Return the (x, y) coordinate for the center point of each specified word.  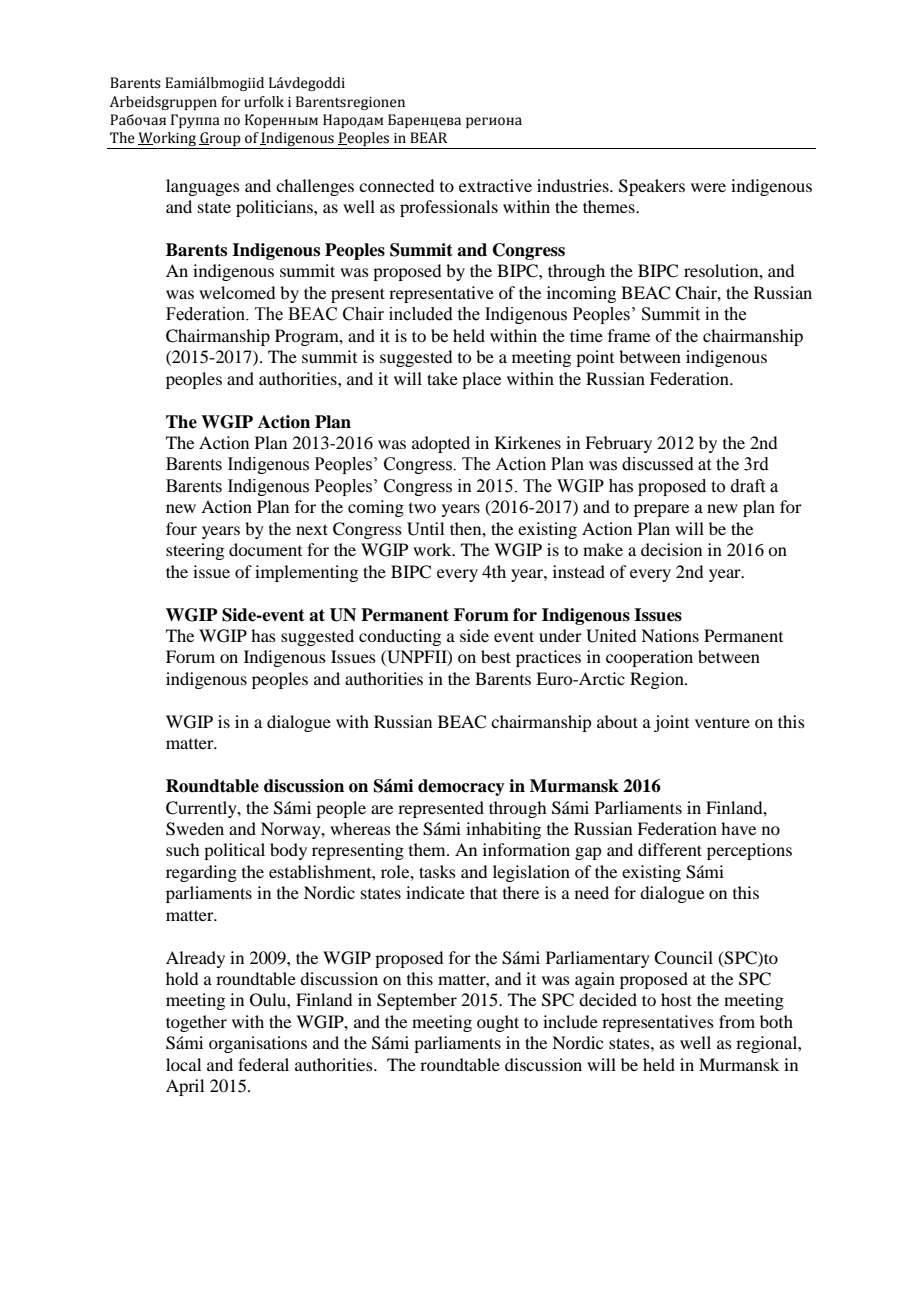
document (265, 549)
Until (425, 529)
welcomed (237, 292)
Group (220, 140)
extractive (495, 185)
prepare (661, 510)
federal (263, 1064)
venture (722, 722)
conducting (400, 637)
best (496, 656)
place (481, 380)
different (670, 849)
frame (629, 335)
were (708, 187)
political (234, 851)
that (483, 892)
